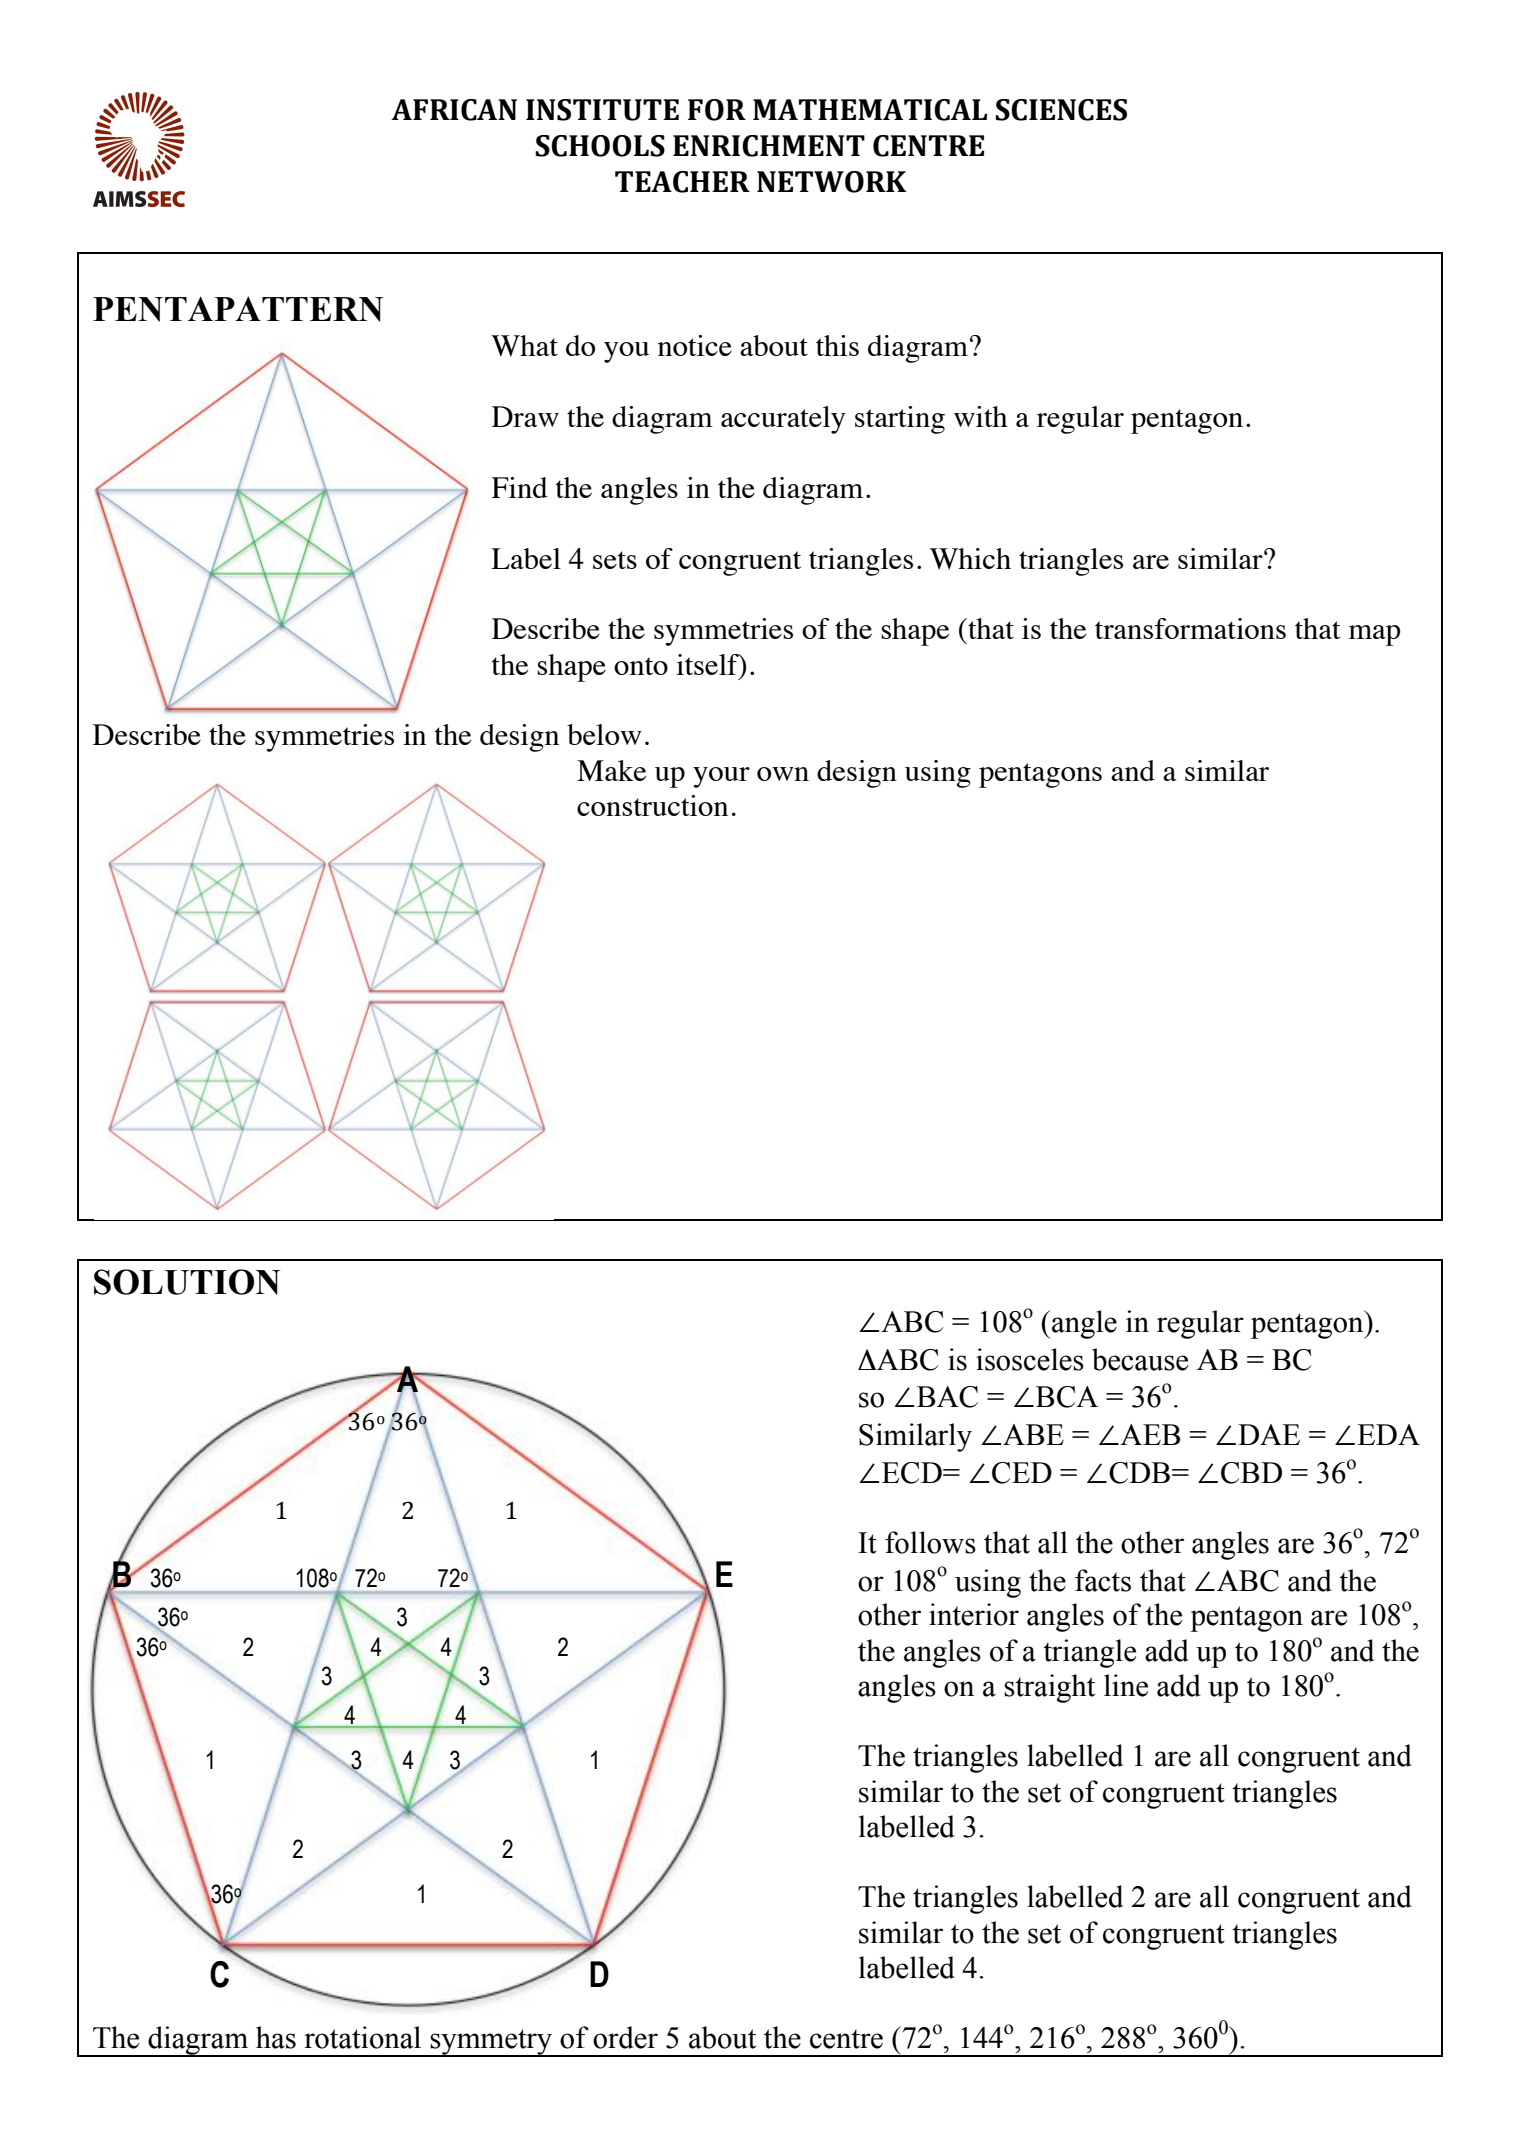 The width and height of the screenshot is (1520, 2150). I want to click on transformations, so click(1190, 628).
